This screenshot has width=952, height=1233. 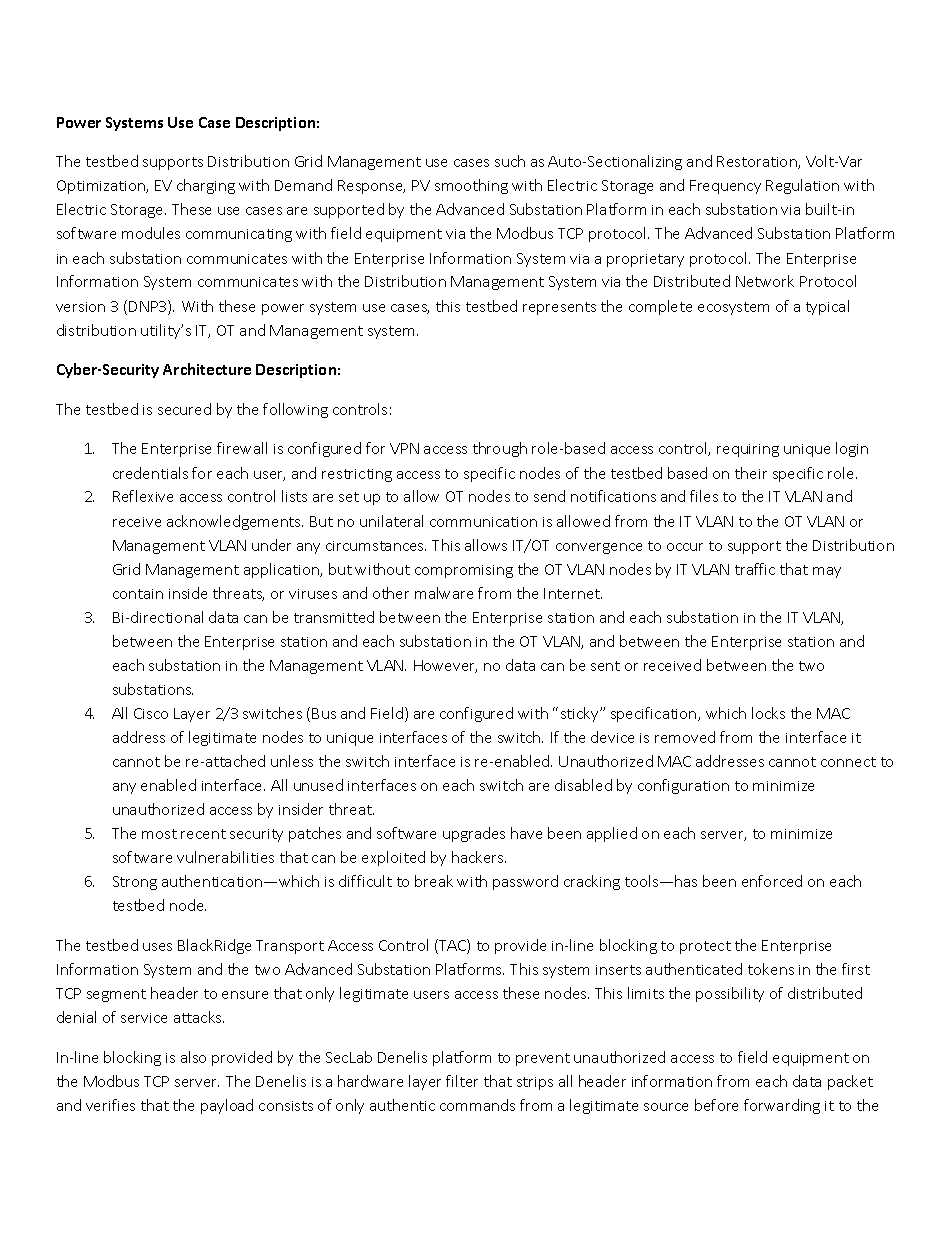 What do you see at coordinates (471, 186) in the screenshot?
I see `smoothing` at bounding box center [471, 186].
